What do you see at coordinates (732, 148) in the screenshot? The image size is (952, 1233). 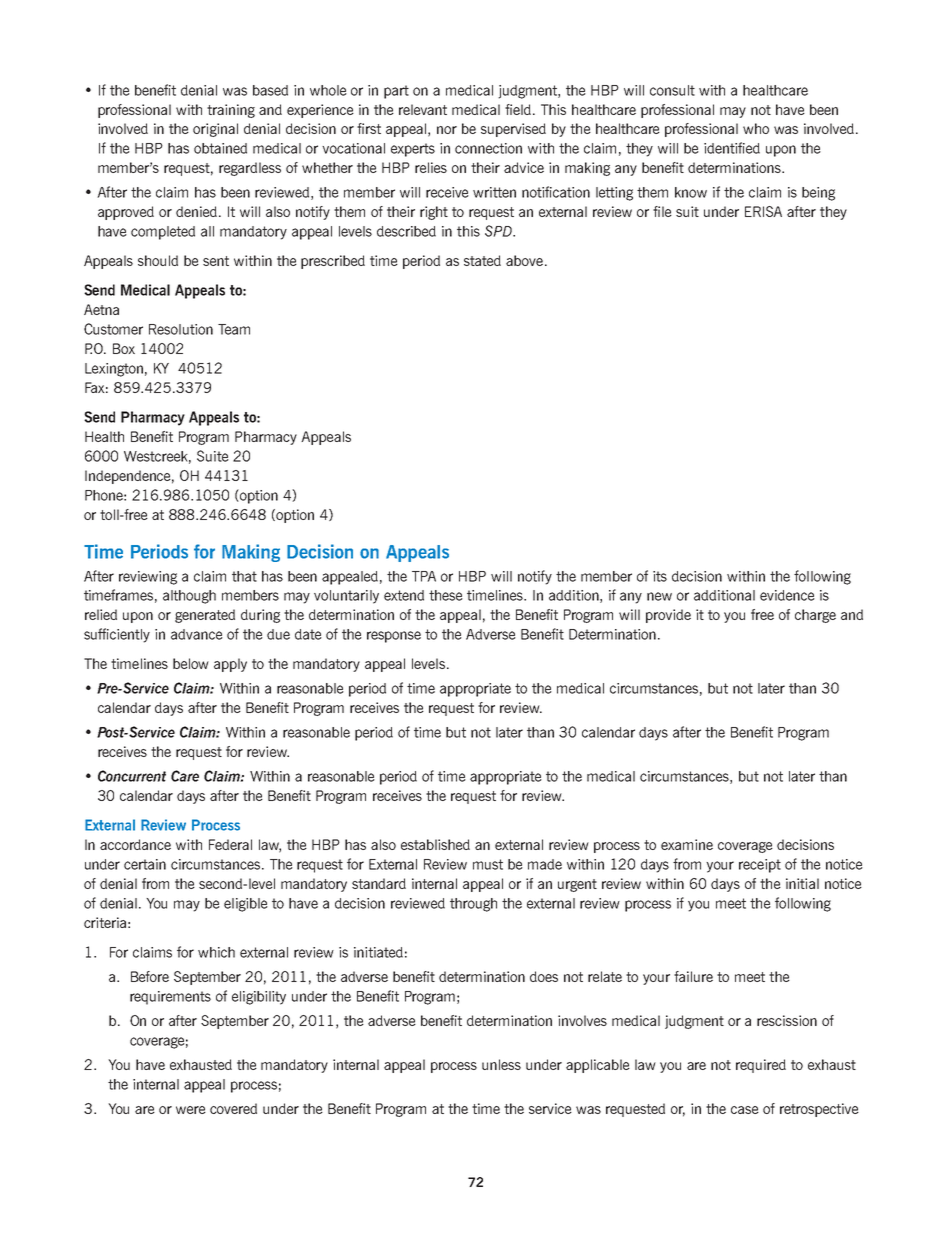 I see `identified` at bounding box center [732, 148].
